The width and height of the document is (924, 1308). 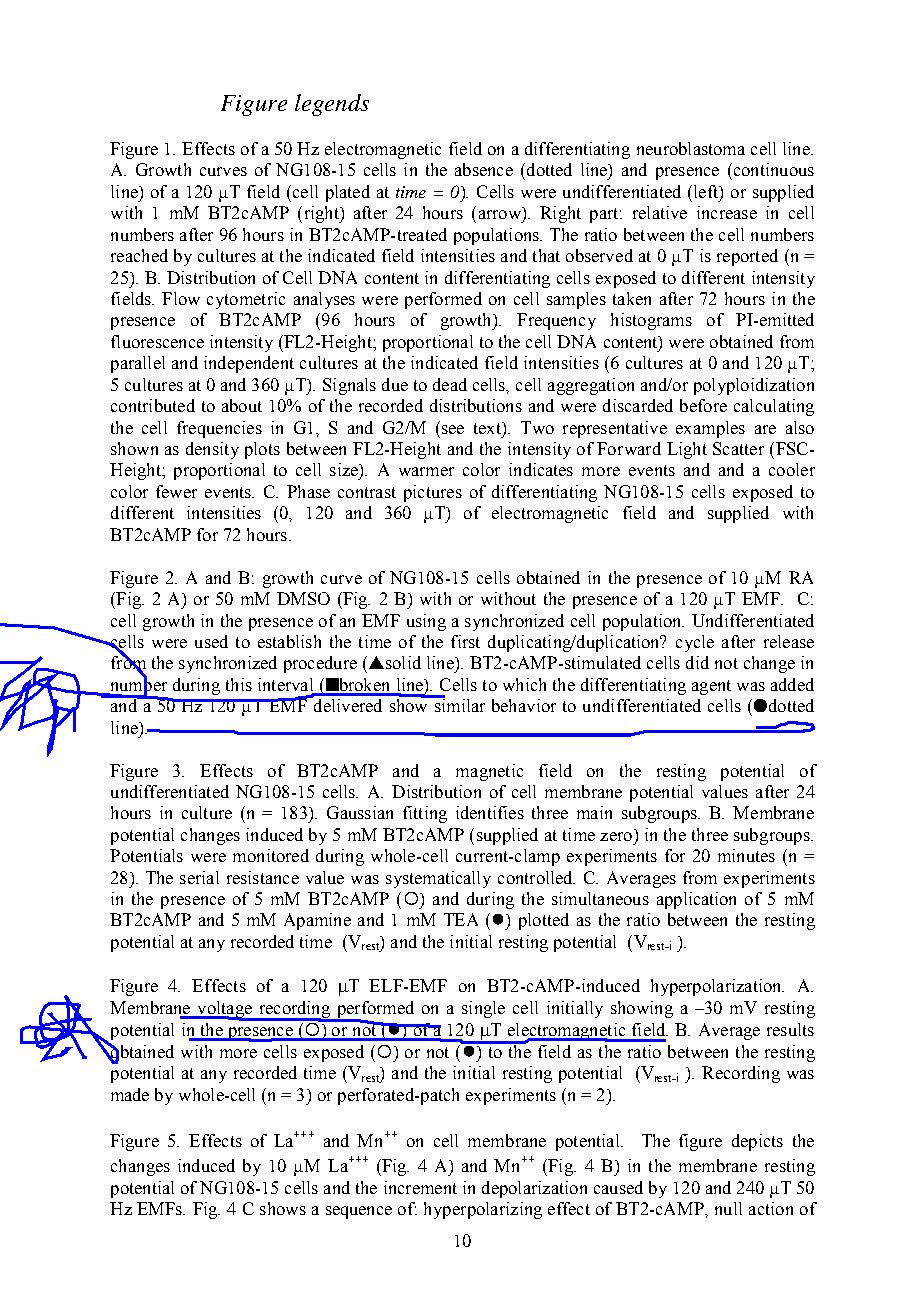 I want to click on fewer, so click(x=176, y=491).
